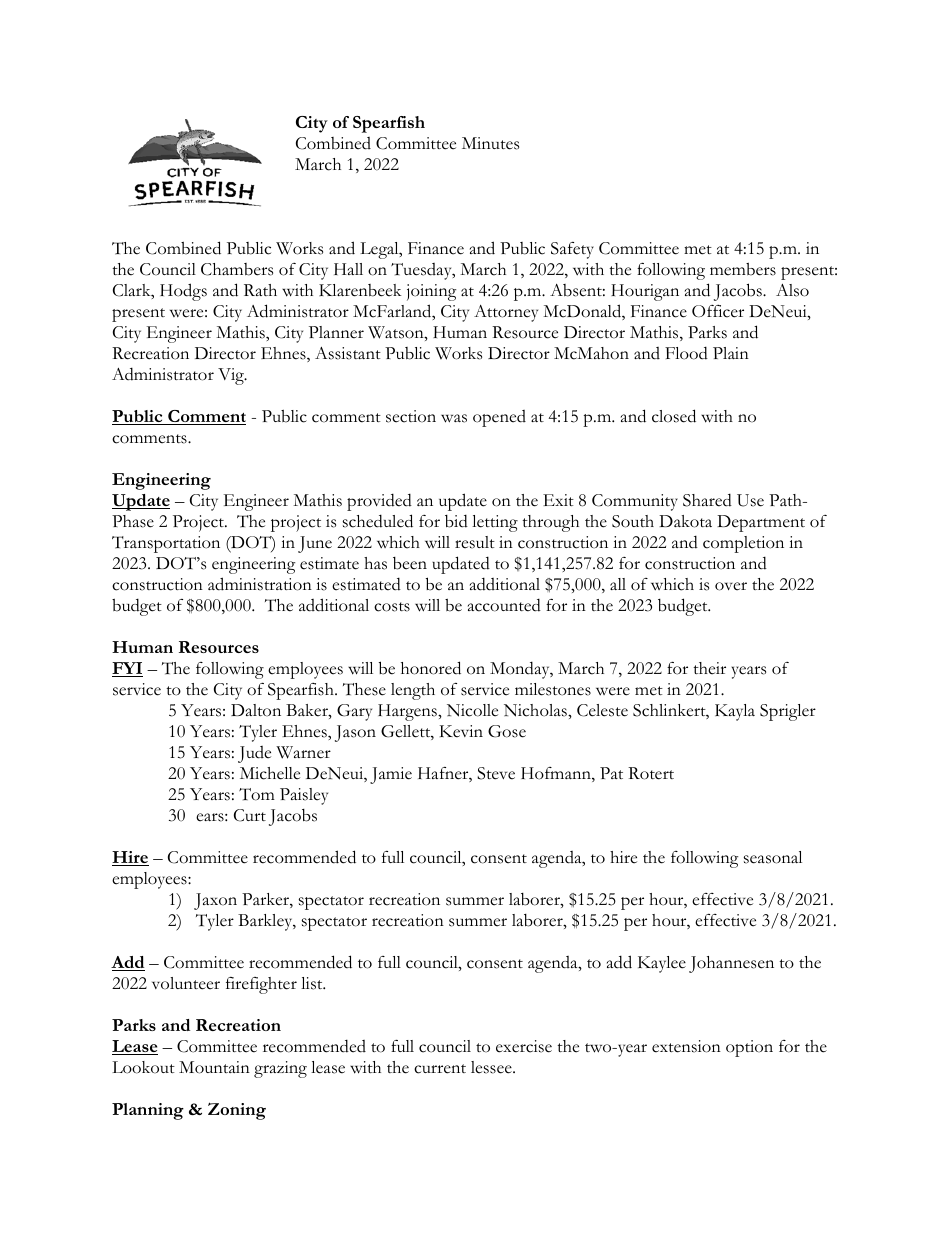 The width and height of the document is (952, 1233). Describe the element at coordinates (237, 269) in the document. I see `Chambers` at that location.
